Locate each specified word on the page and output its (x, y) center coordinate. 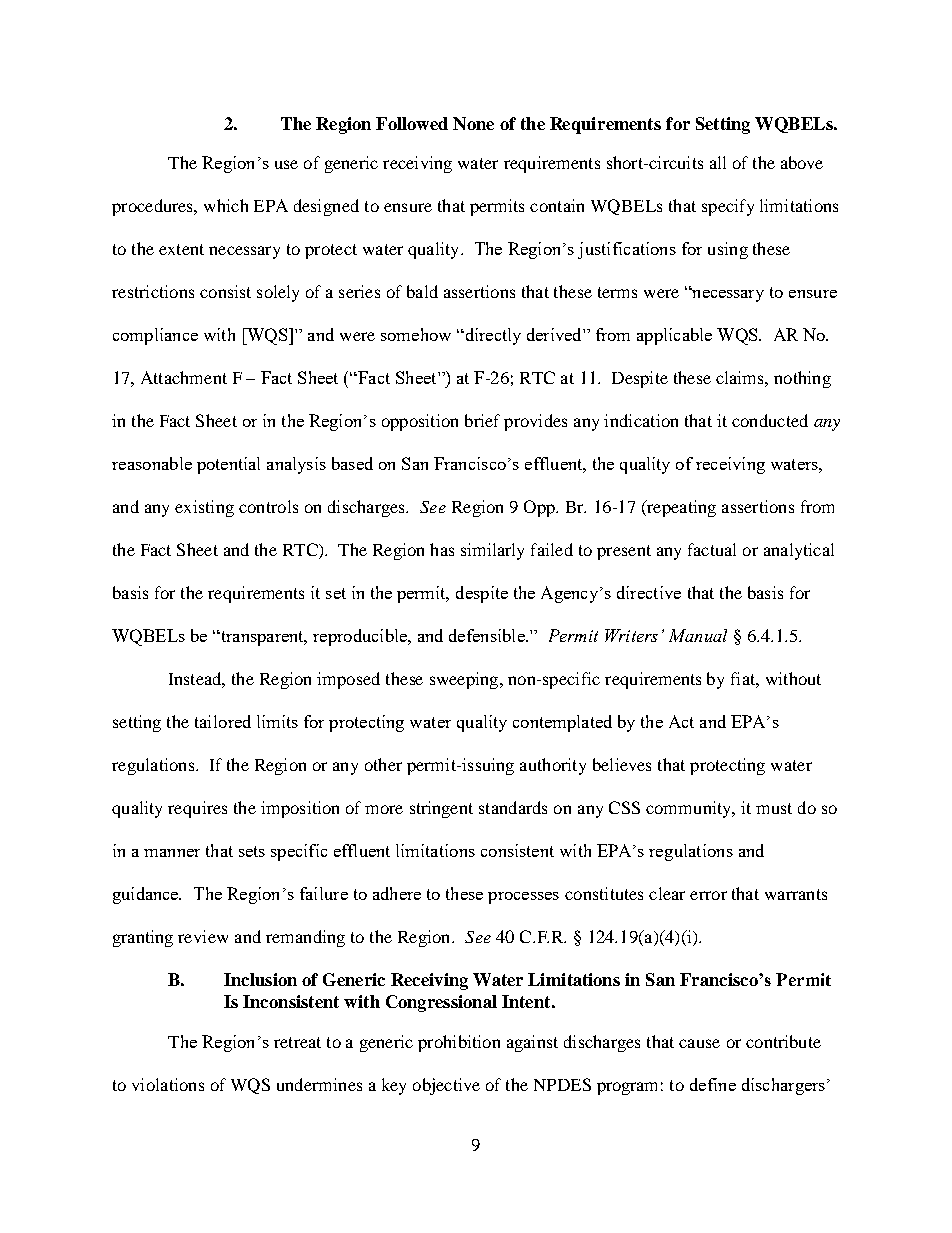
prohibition (459, 1043)
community (690, 809)
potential (228, 465)
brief (482, 420)
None (473, 123)
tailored (223, 721)
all (718, 162)
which (226, 205)
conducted (770, 420)
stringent (441, 809)
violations (168, 1084)
